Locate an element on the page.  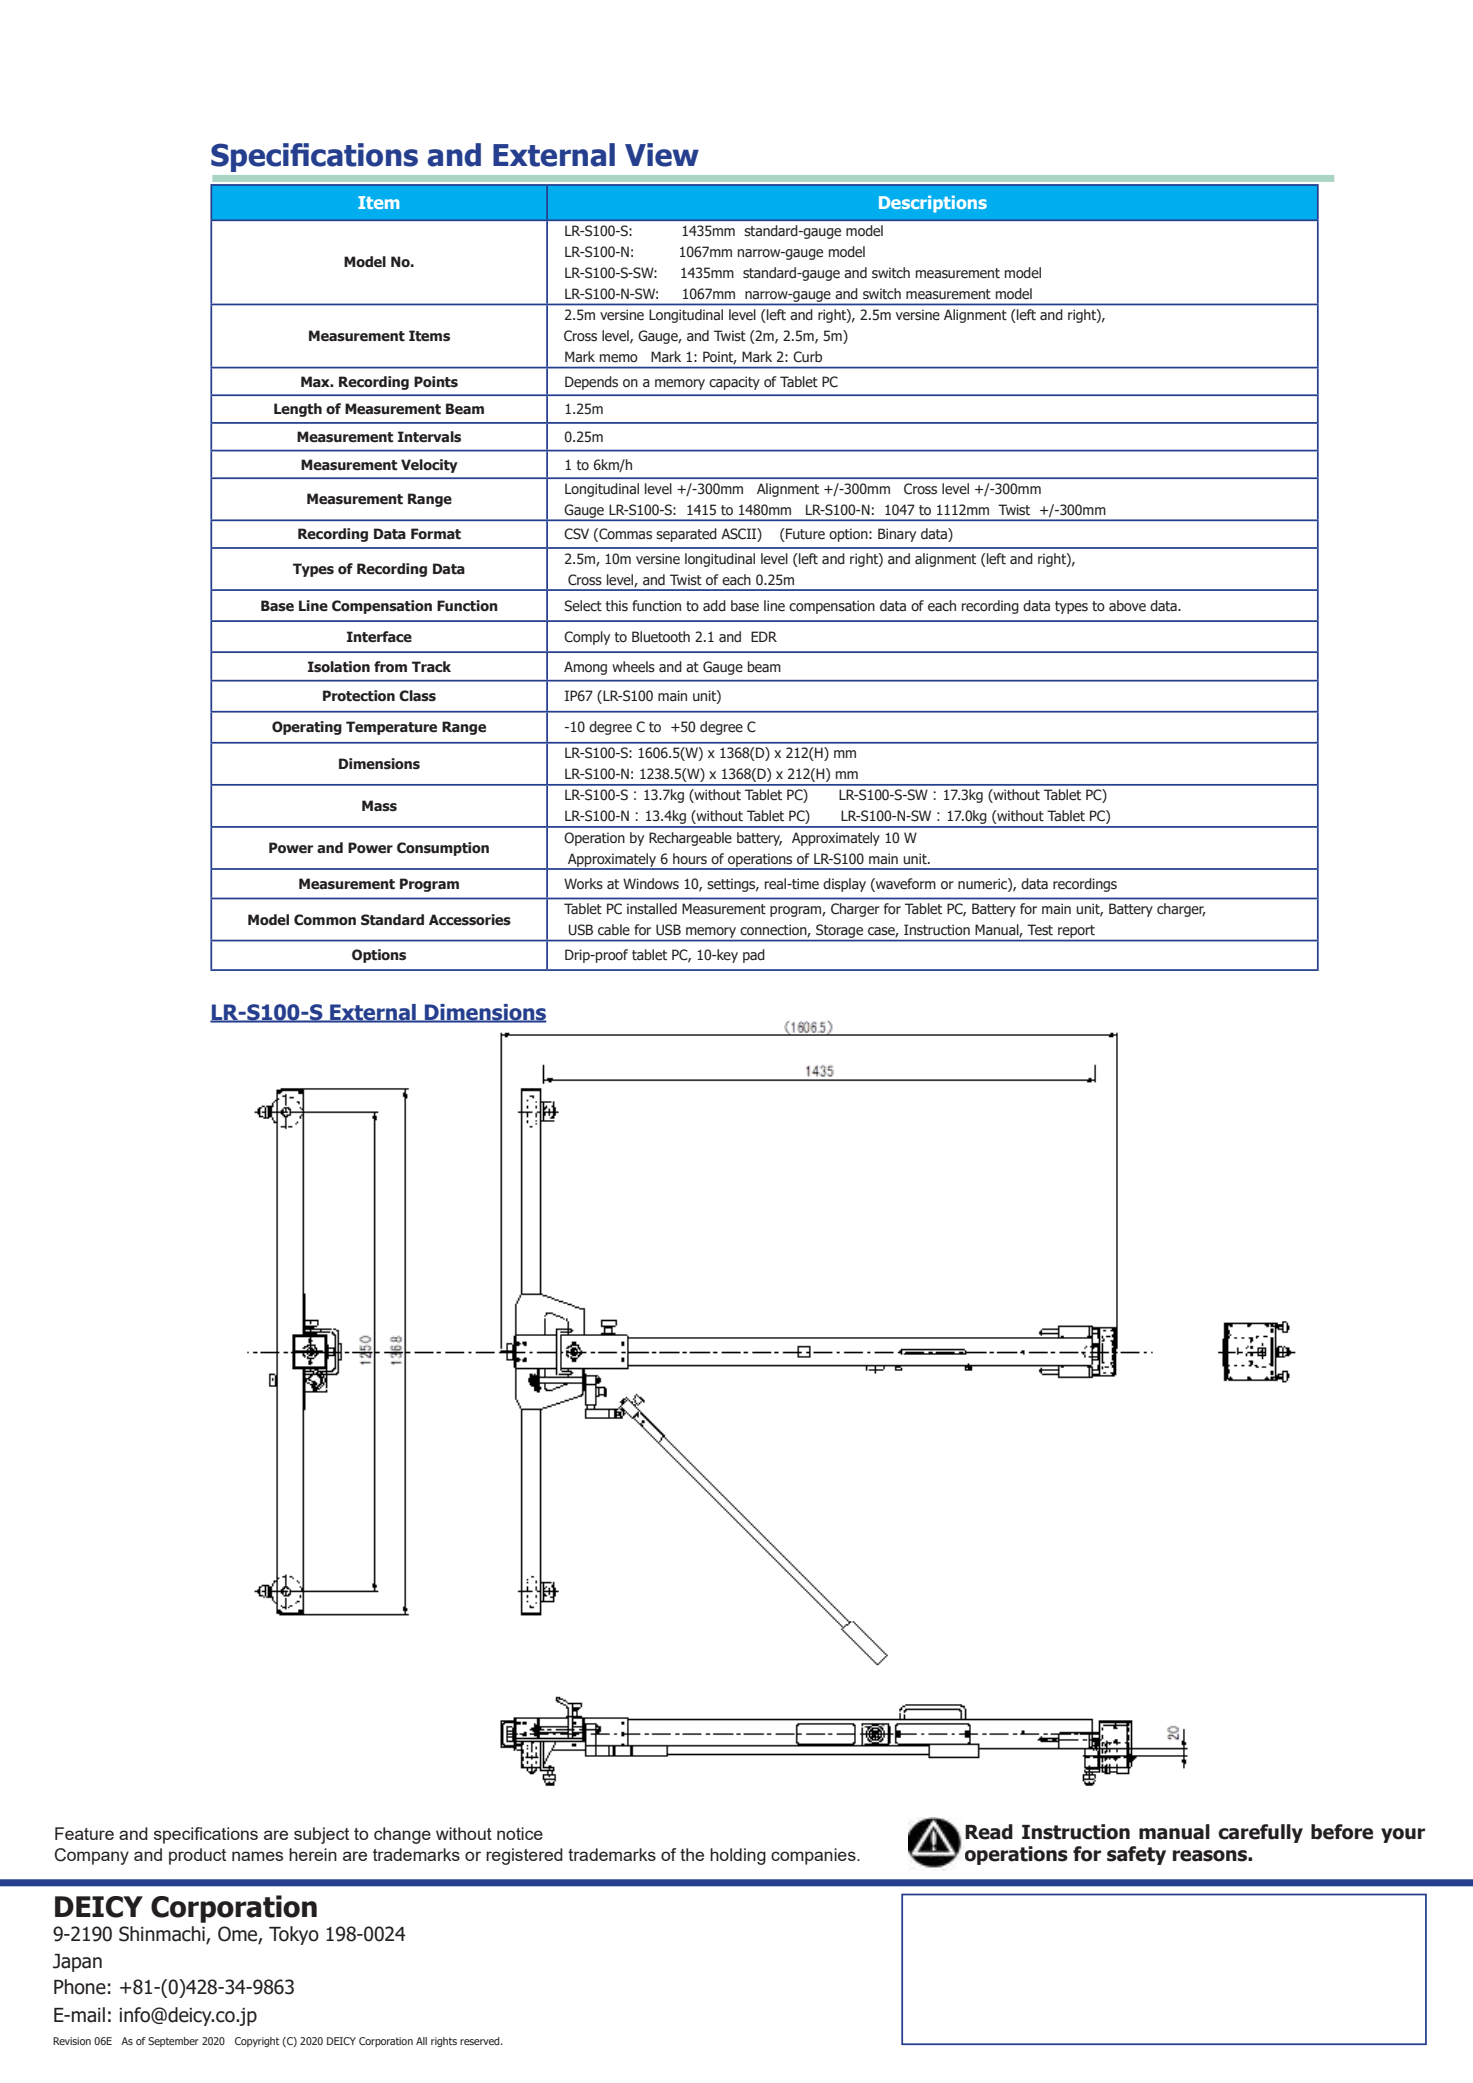
View is located at coordinates (662, 155).
